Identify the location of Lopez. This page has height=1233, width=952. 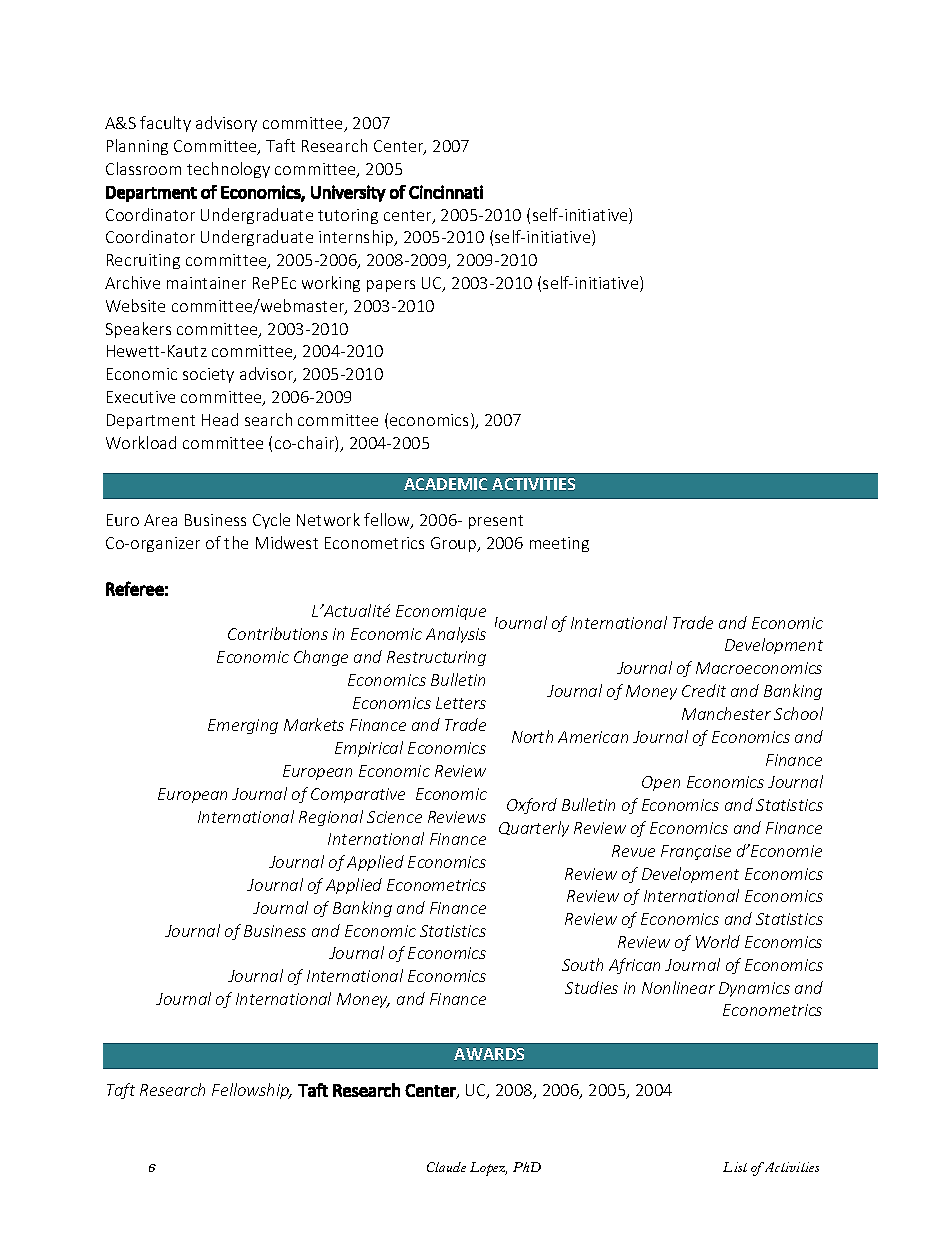
(488, 1169).
